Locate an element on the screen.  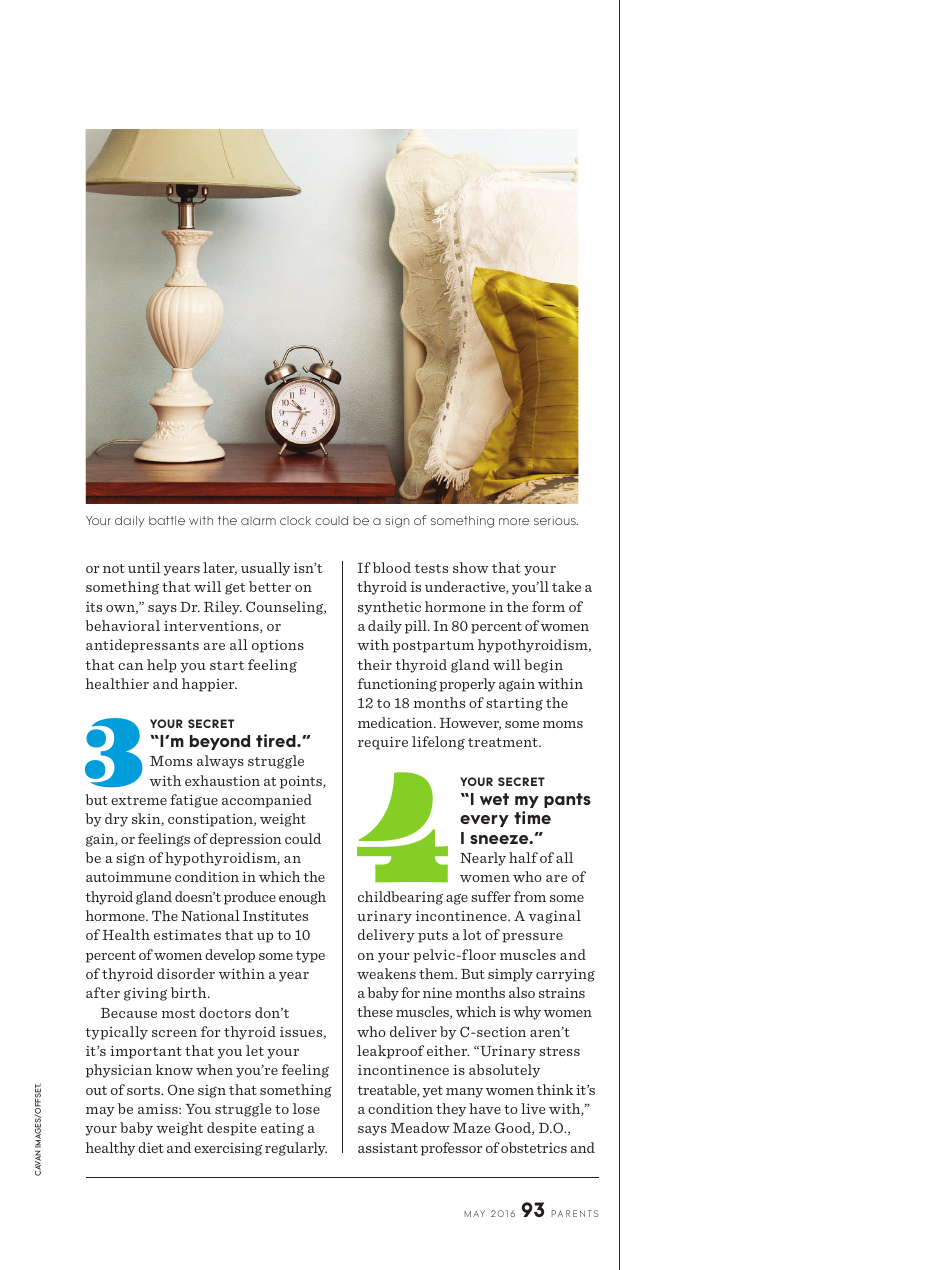
battle is located at coordinates (167, 520).
